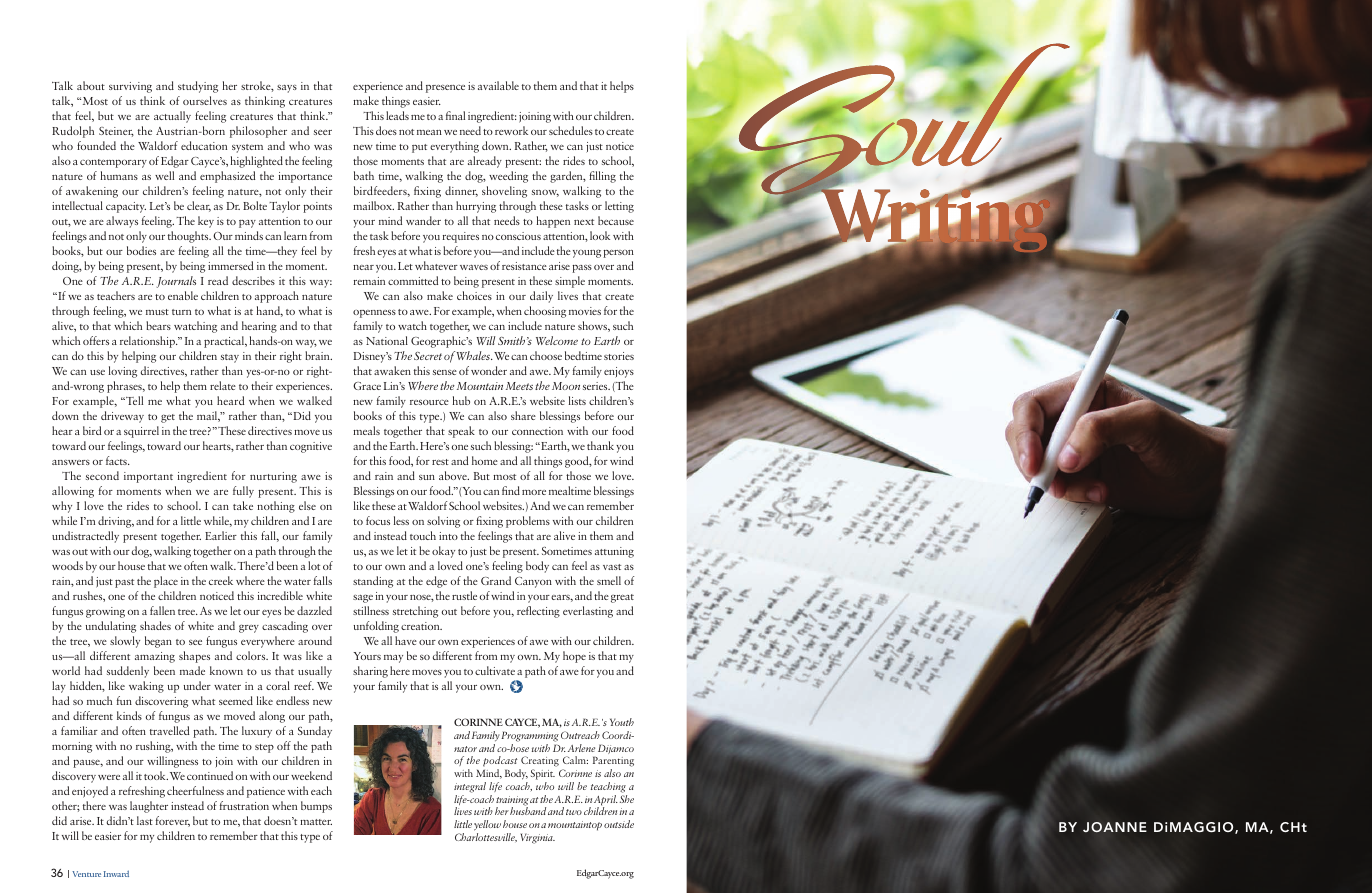 The image size is (1372, 893). Describe the element at coordinates (557, 340) in the screenshot. I see `Welcome` at that location.
